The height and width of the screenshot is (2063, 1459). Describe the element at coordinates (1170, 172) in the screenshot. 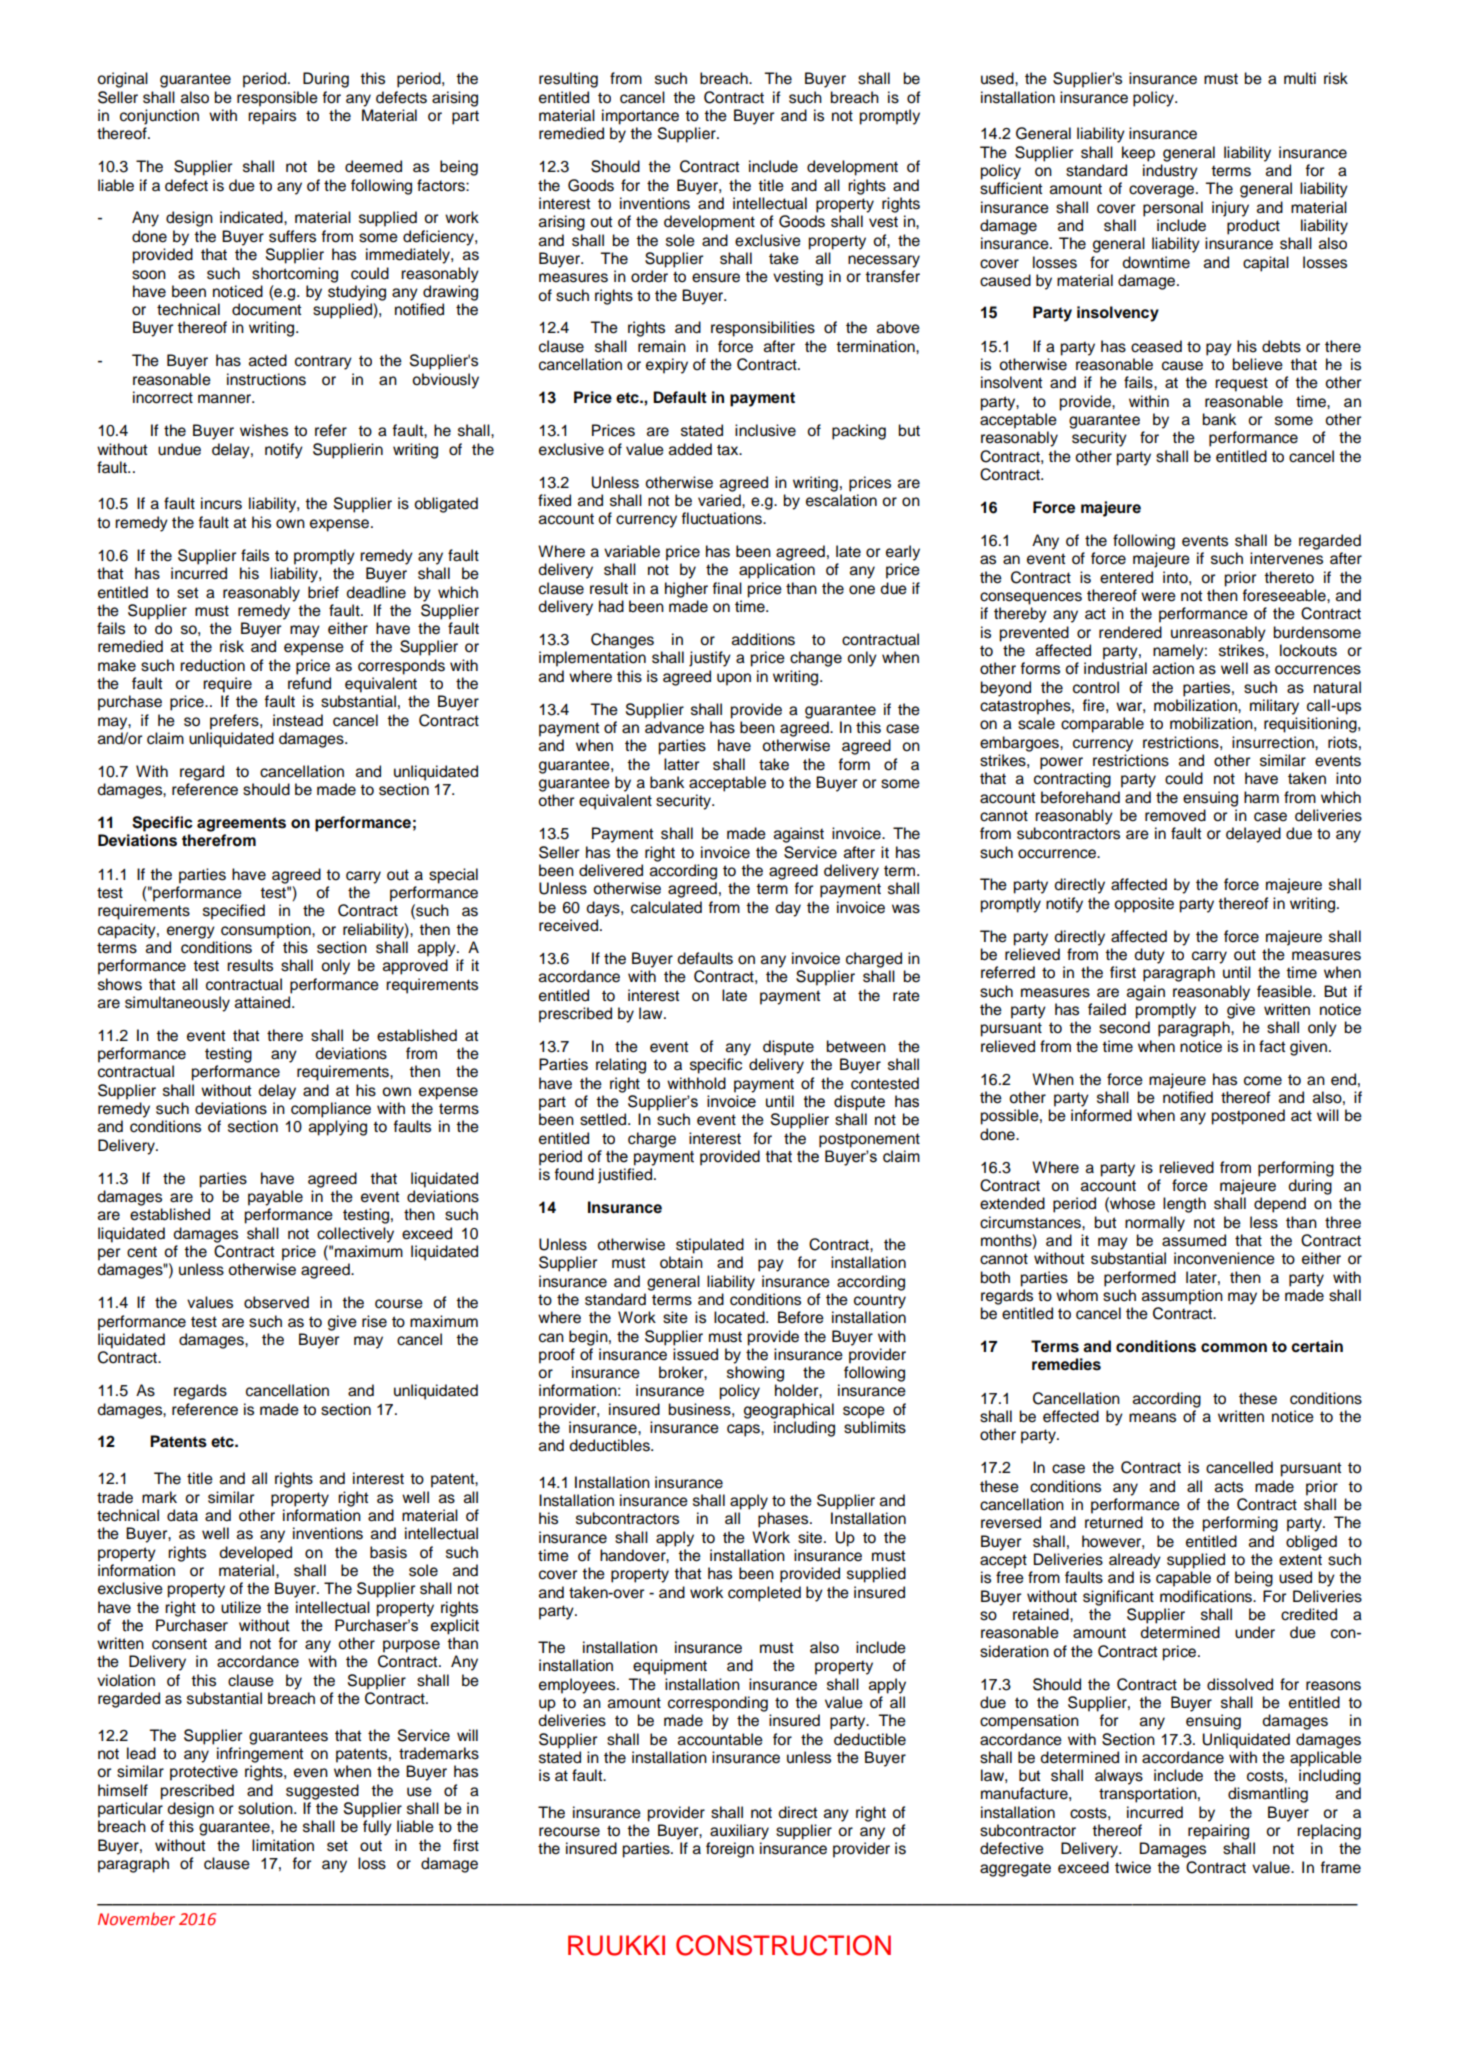

I see `industry` at that location.
